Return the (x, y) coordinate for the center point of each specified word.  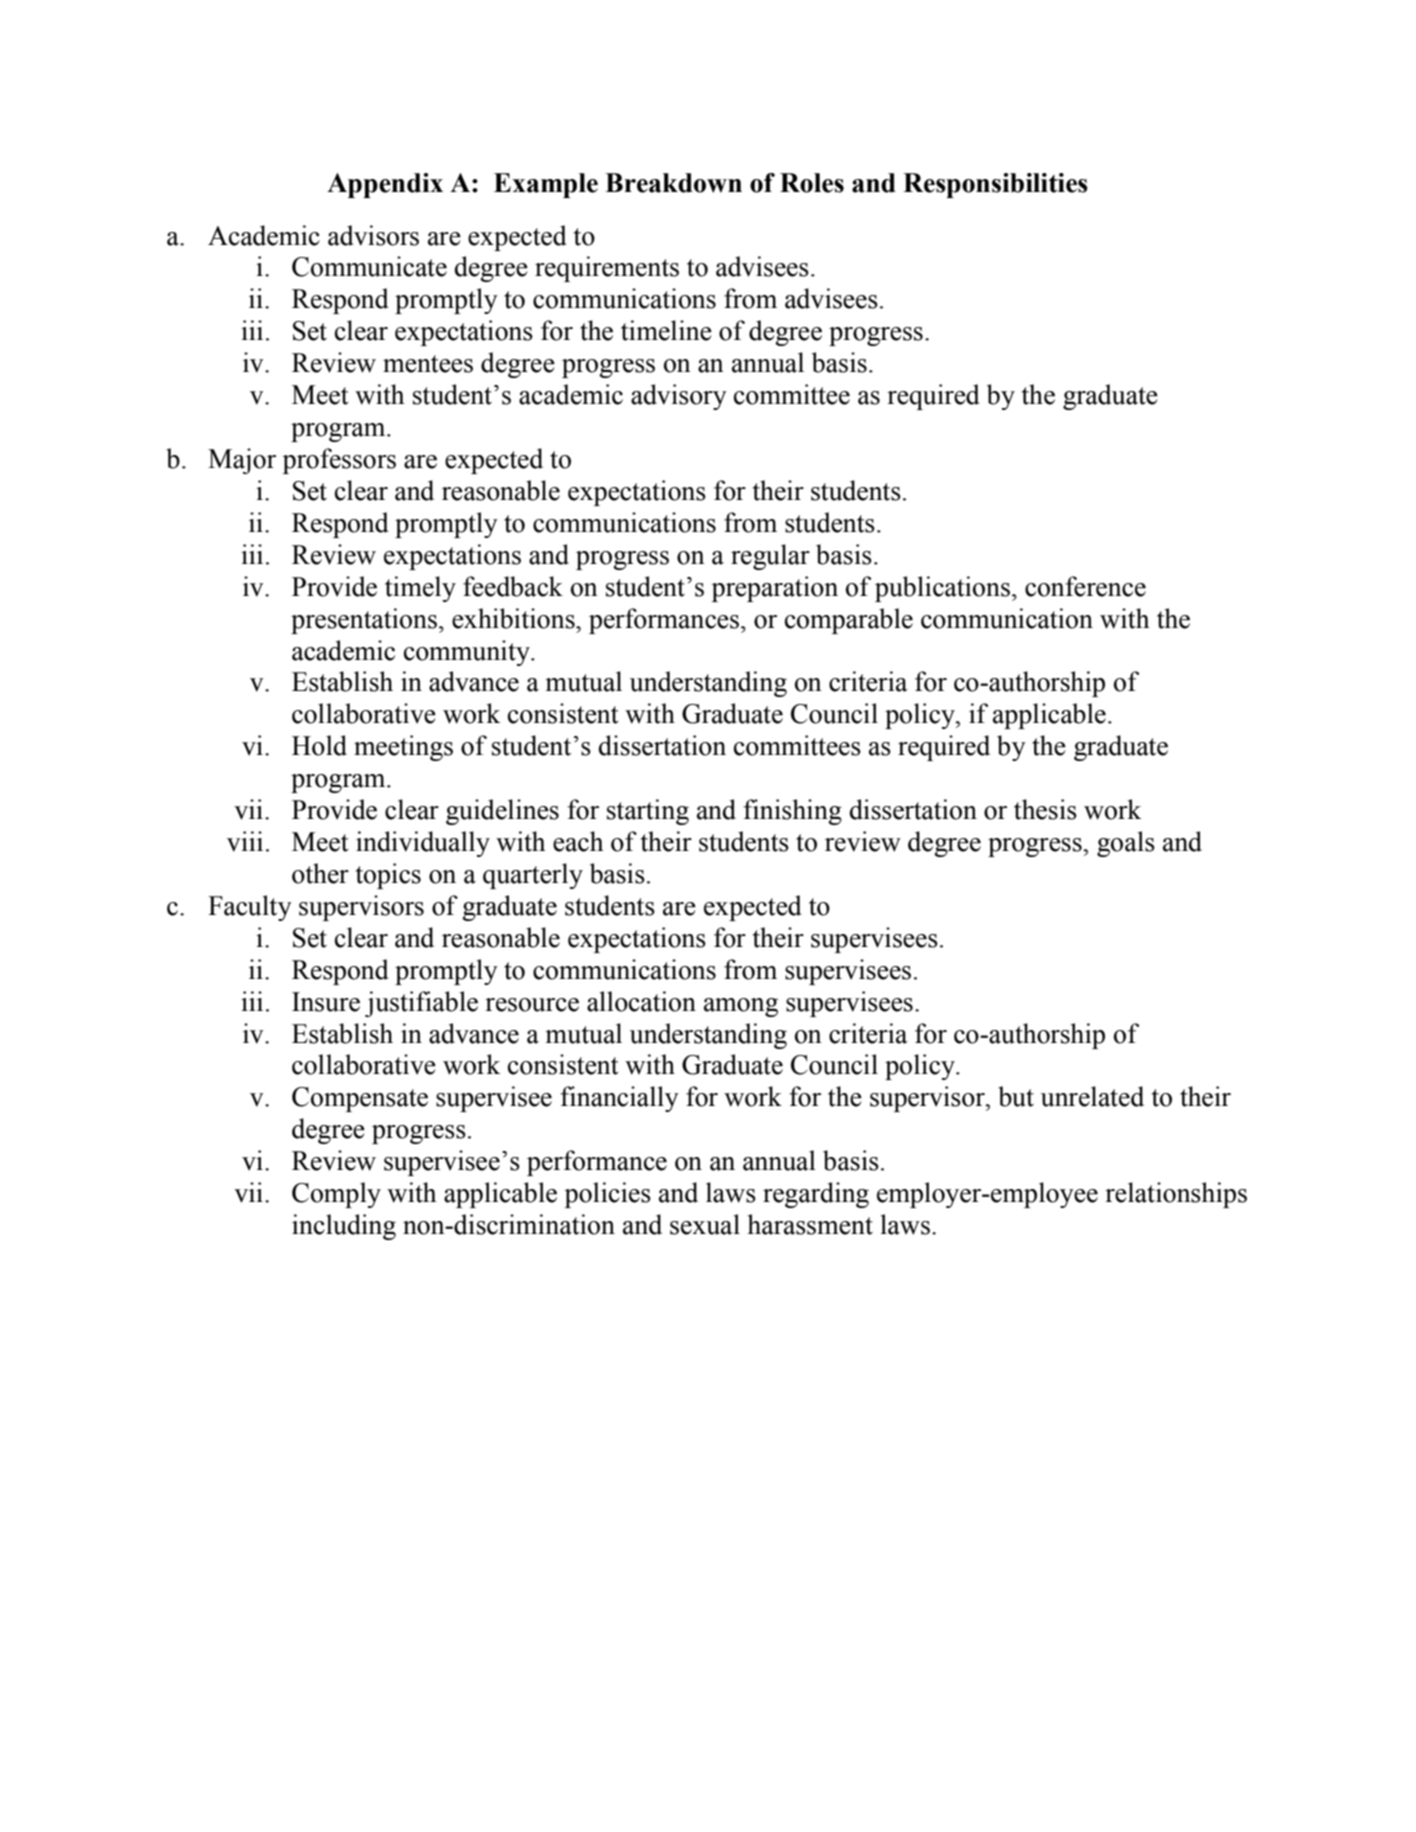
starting (648, 812)
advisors (373, 235)
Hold (319, 745)
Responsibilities (995, 185)
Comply (336, 1195)
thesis (1045, 809)
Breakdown (673, 183)
